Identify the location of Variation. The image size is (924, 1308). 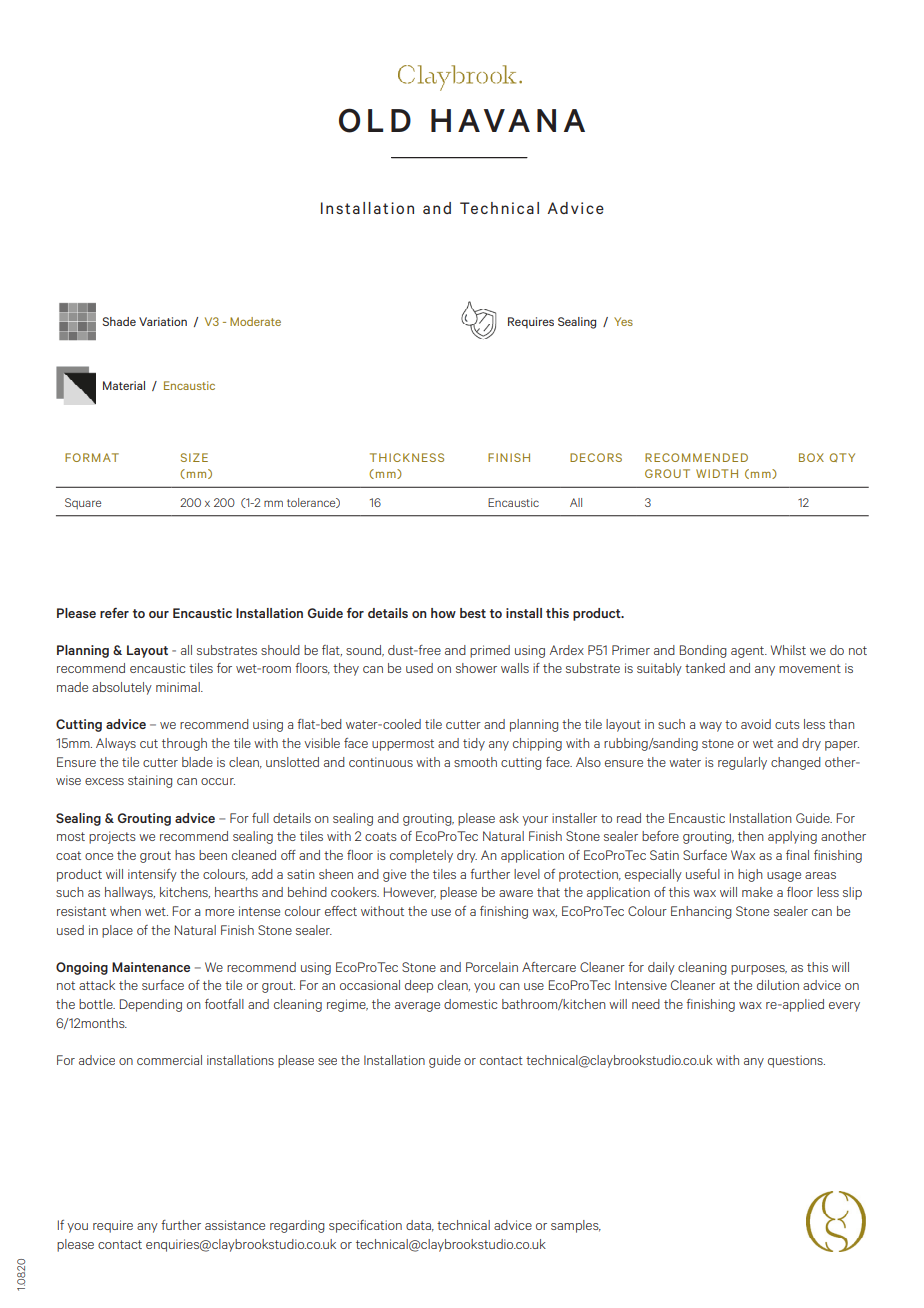
(163, 321).
